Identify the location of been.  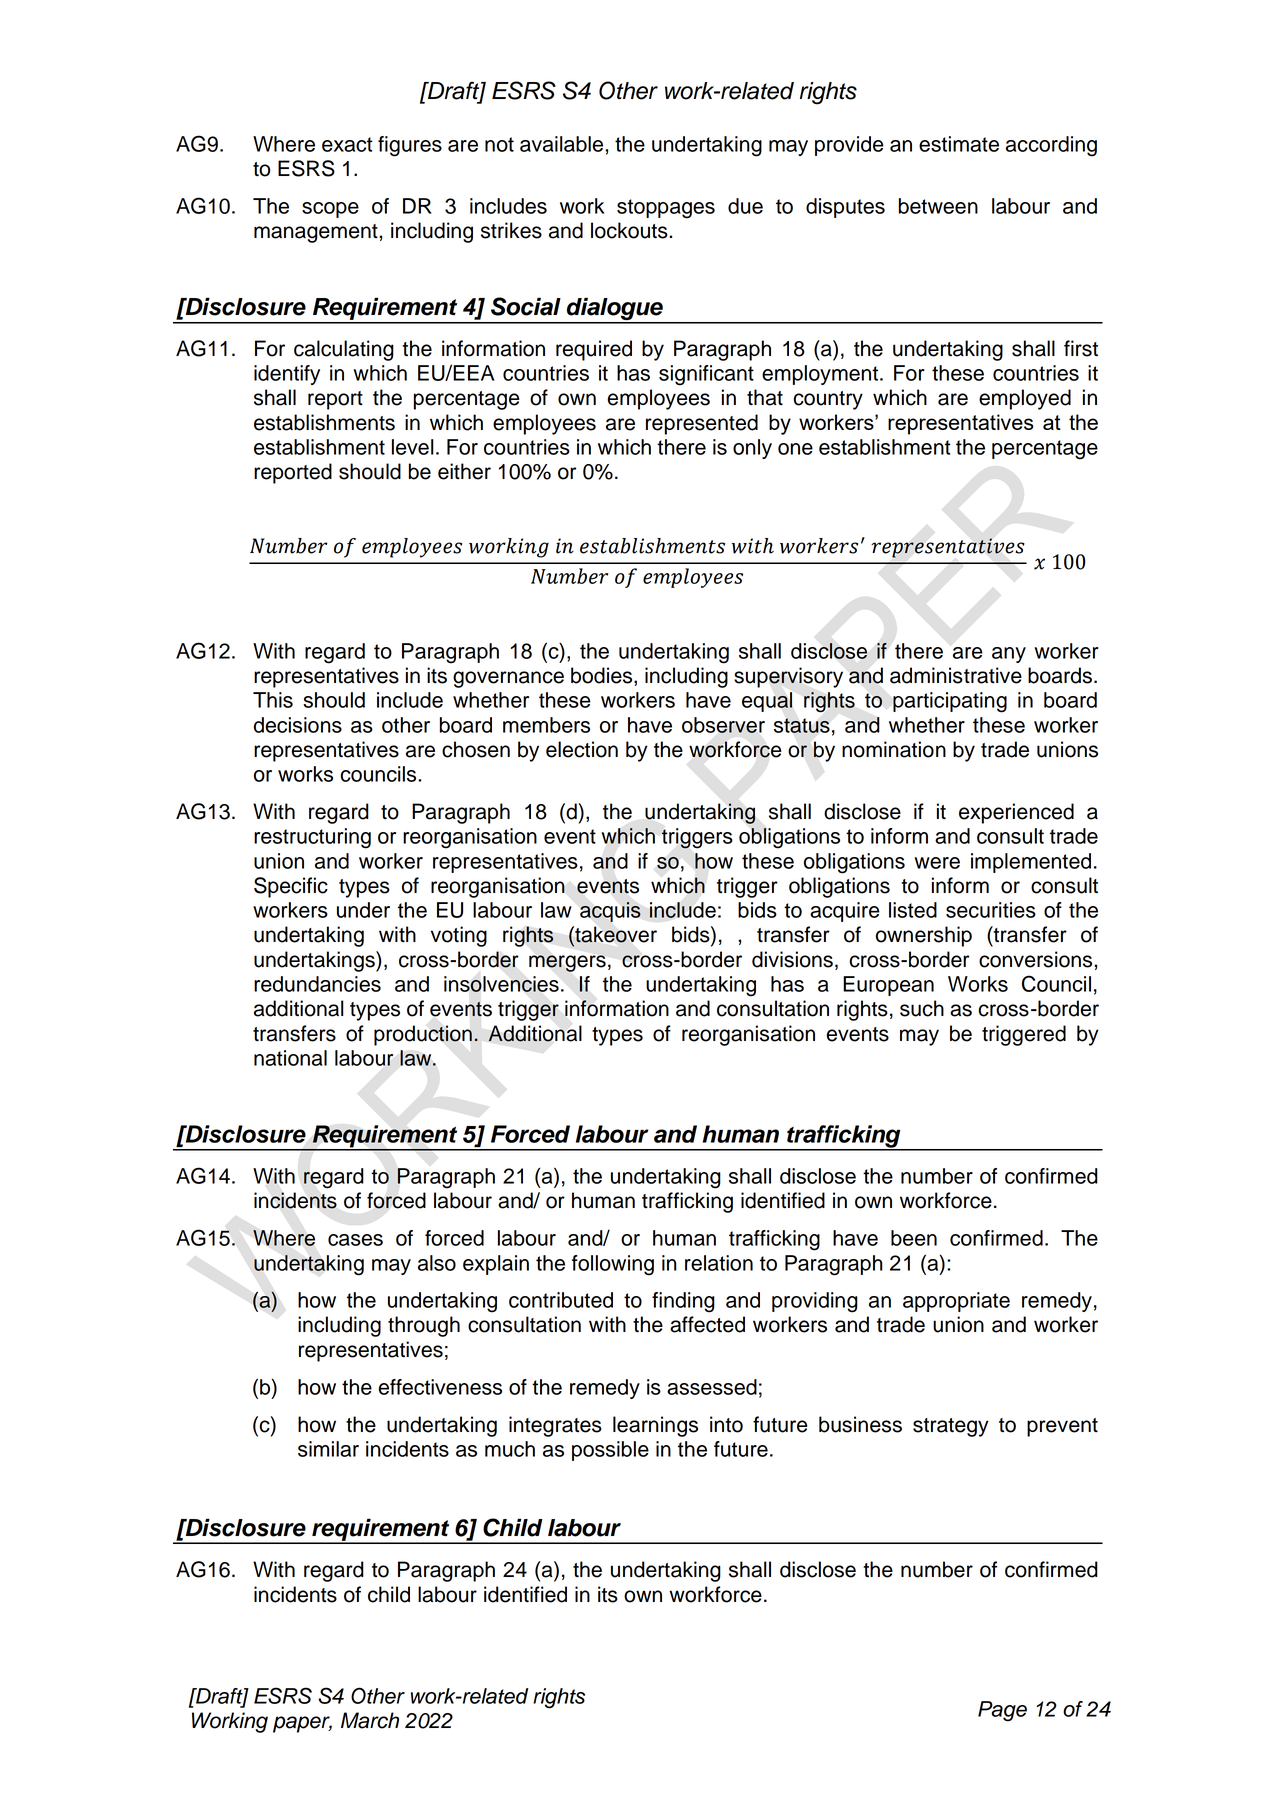
(914, 1238).
